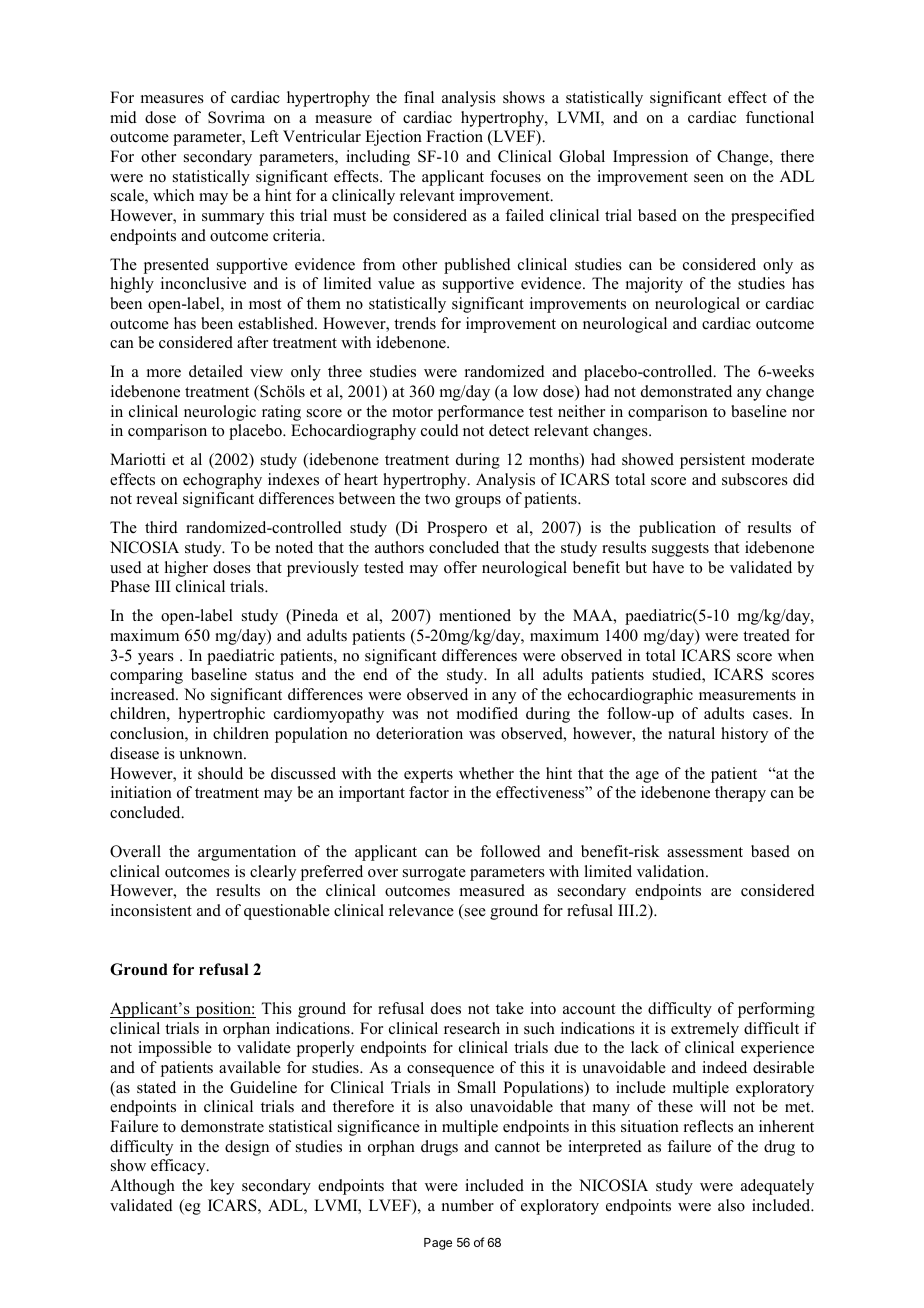 The height and width of the screenshot is (1308, 924). What do you see at coordinates (222, 1187) in the screenshot?
I see `key` at bounding box center [222, 1187].
